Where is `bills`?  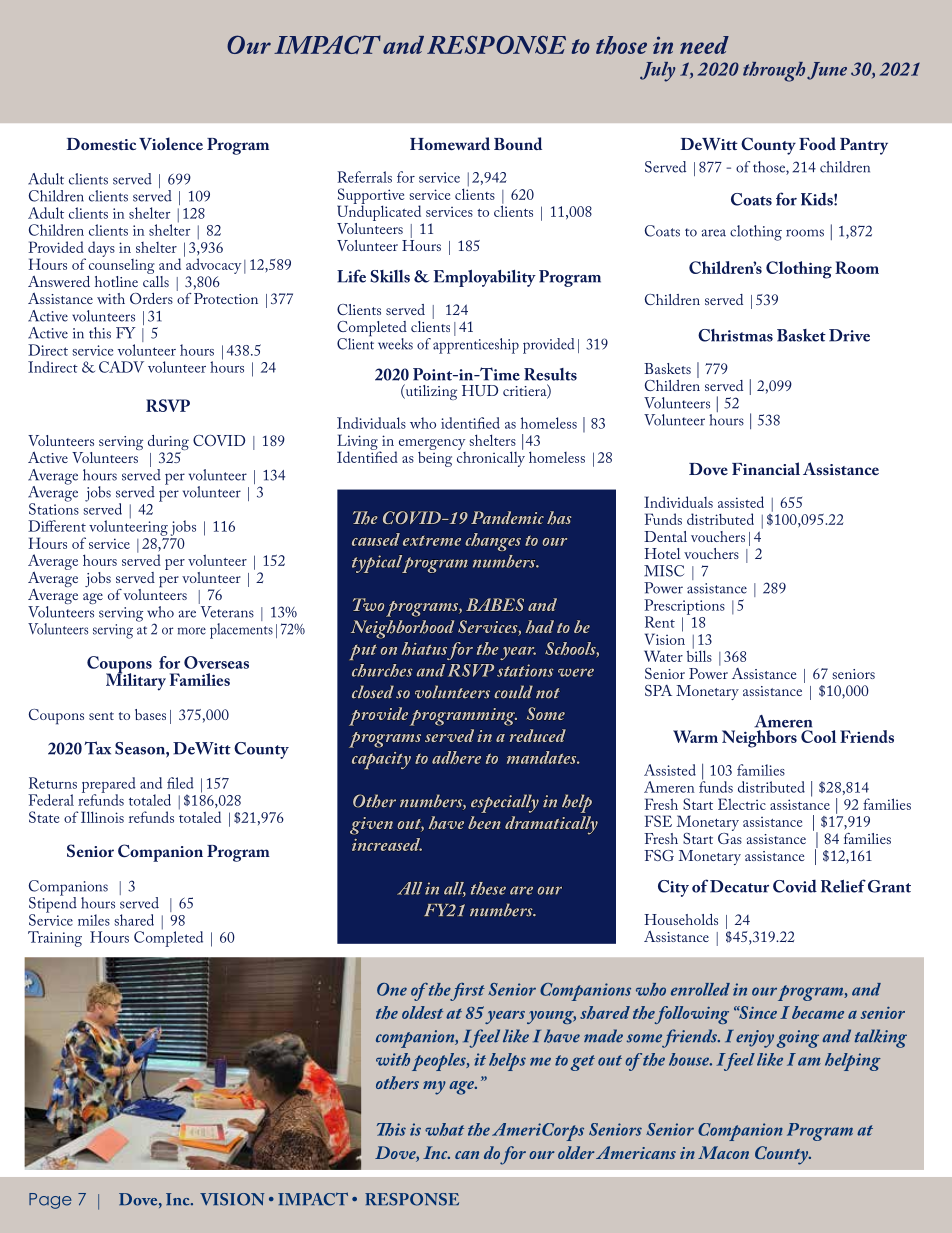
bills is located at coordinates (699, 655).
